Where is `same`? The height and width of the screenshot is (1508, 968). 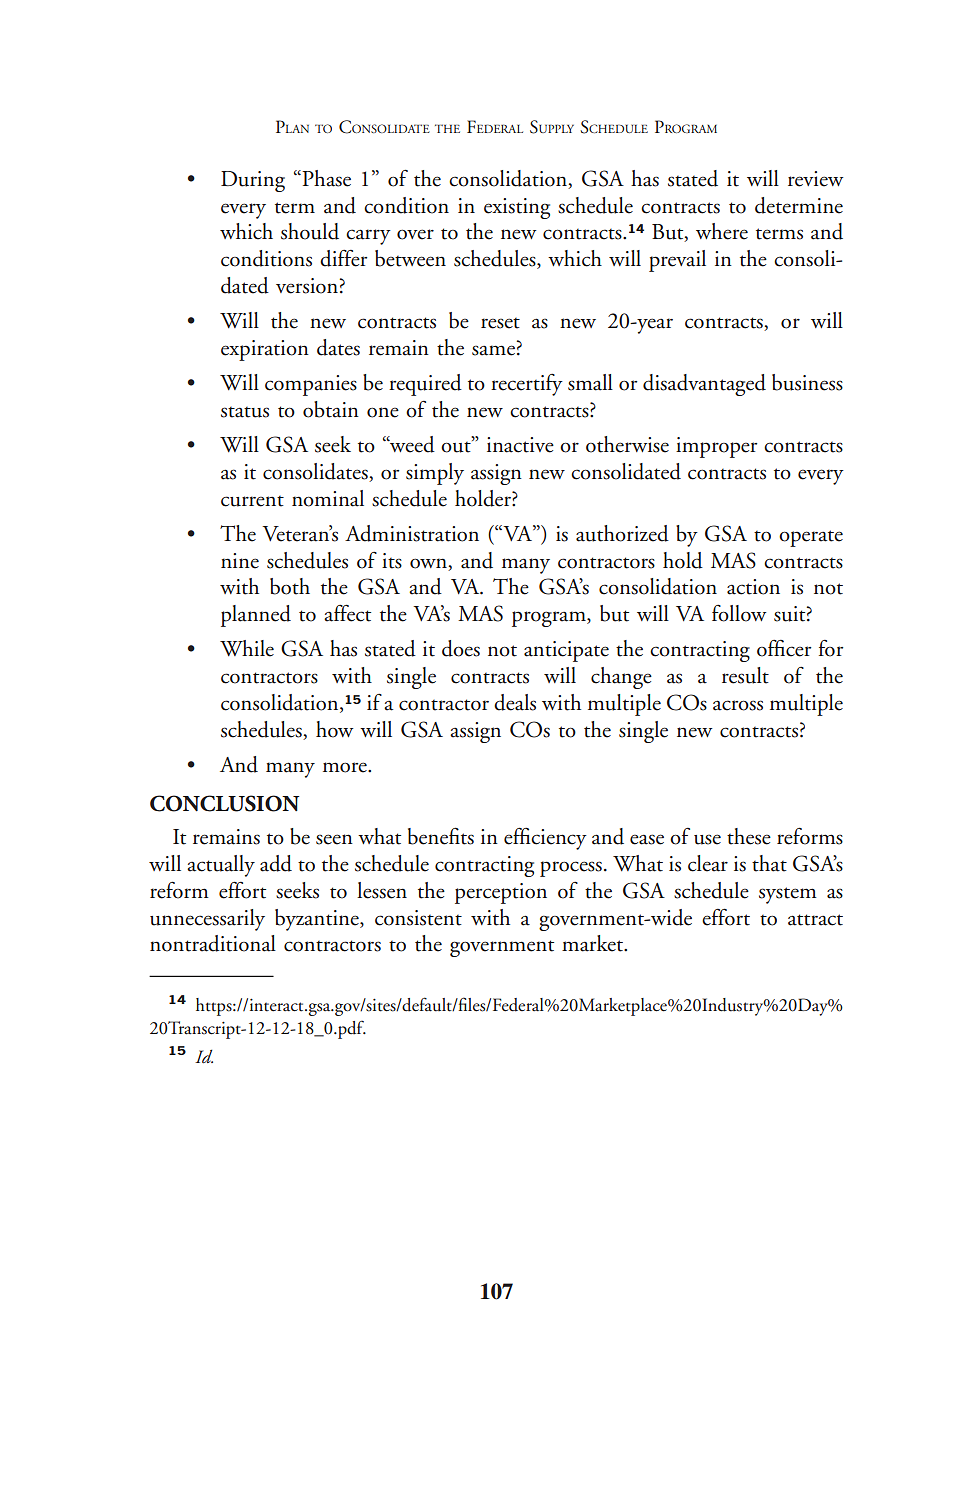 same is located at coordinates (493, 350).
